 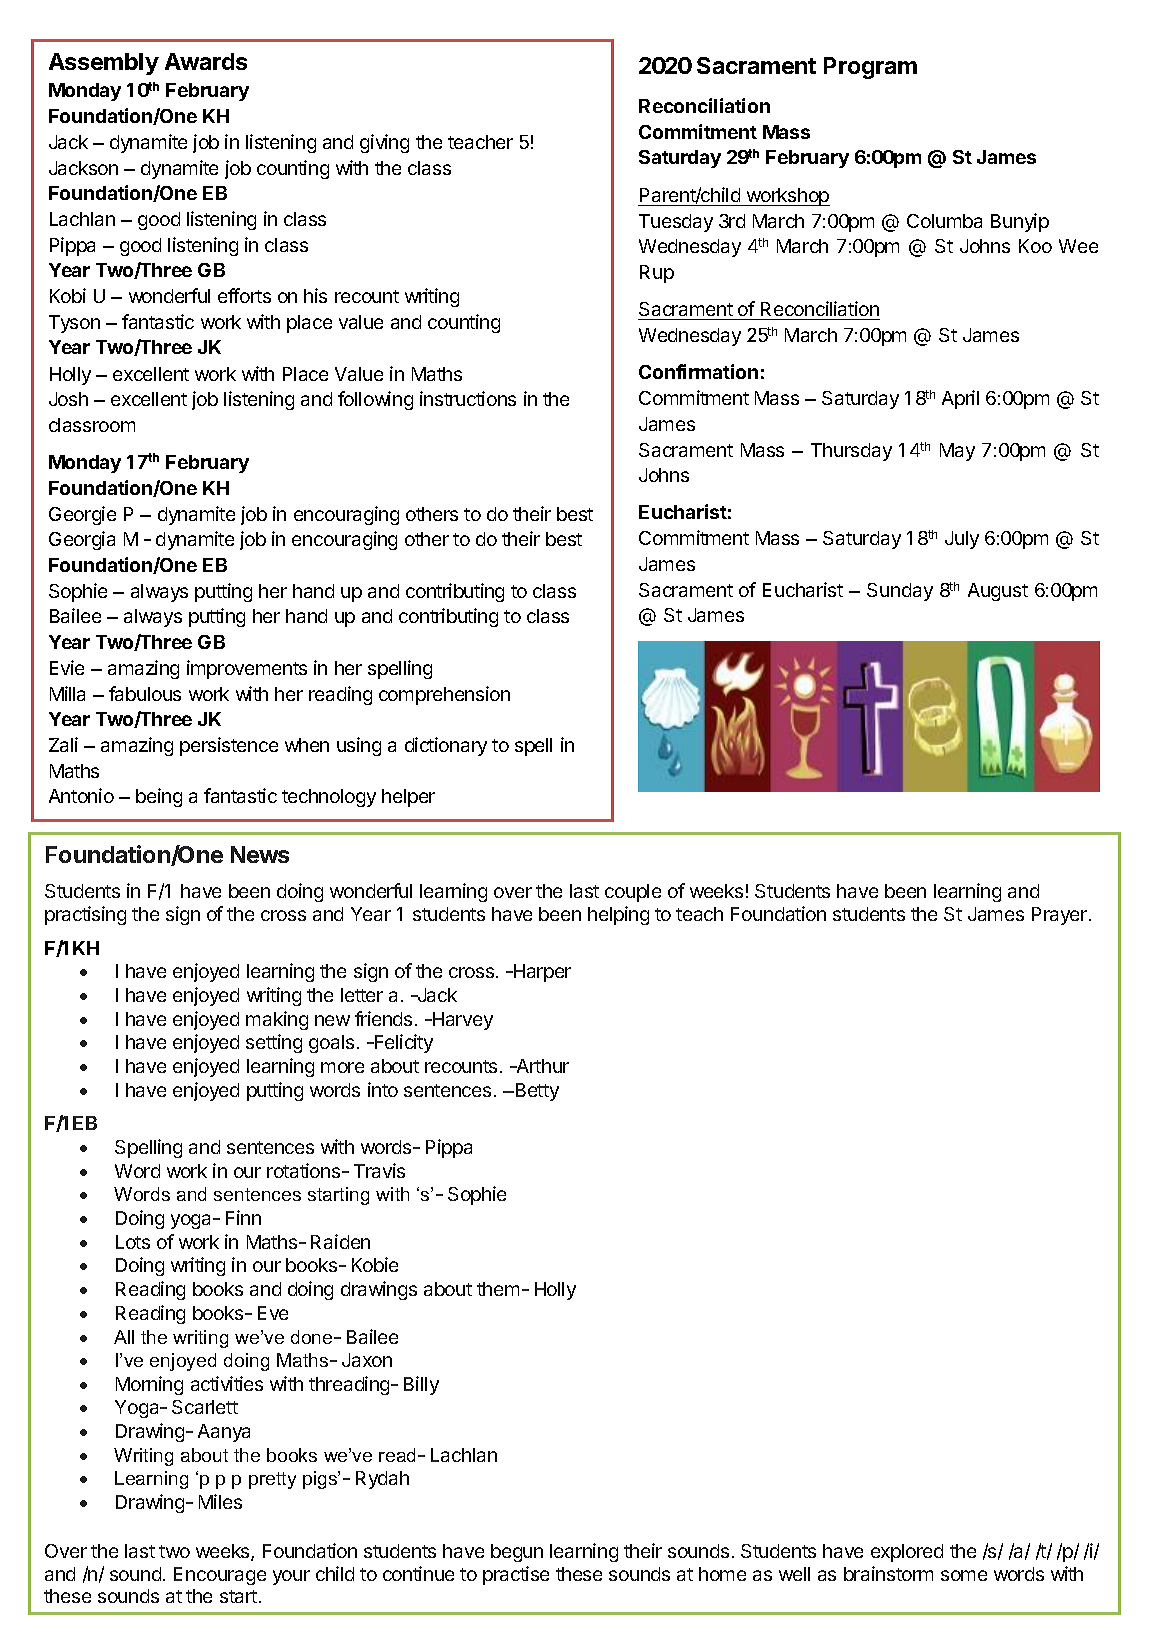 What do you see at coordinates (907, 1553) in the screenshot?
I see `explored` at bounding box center [907, 1553].
